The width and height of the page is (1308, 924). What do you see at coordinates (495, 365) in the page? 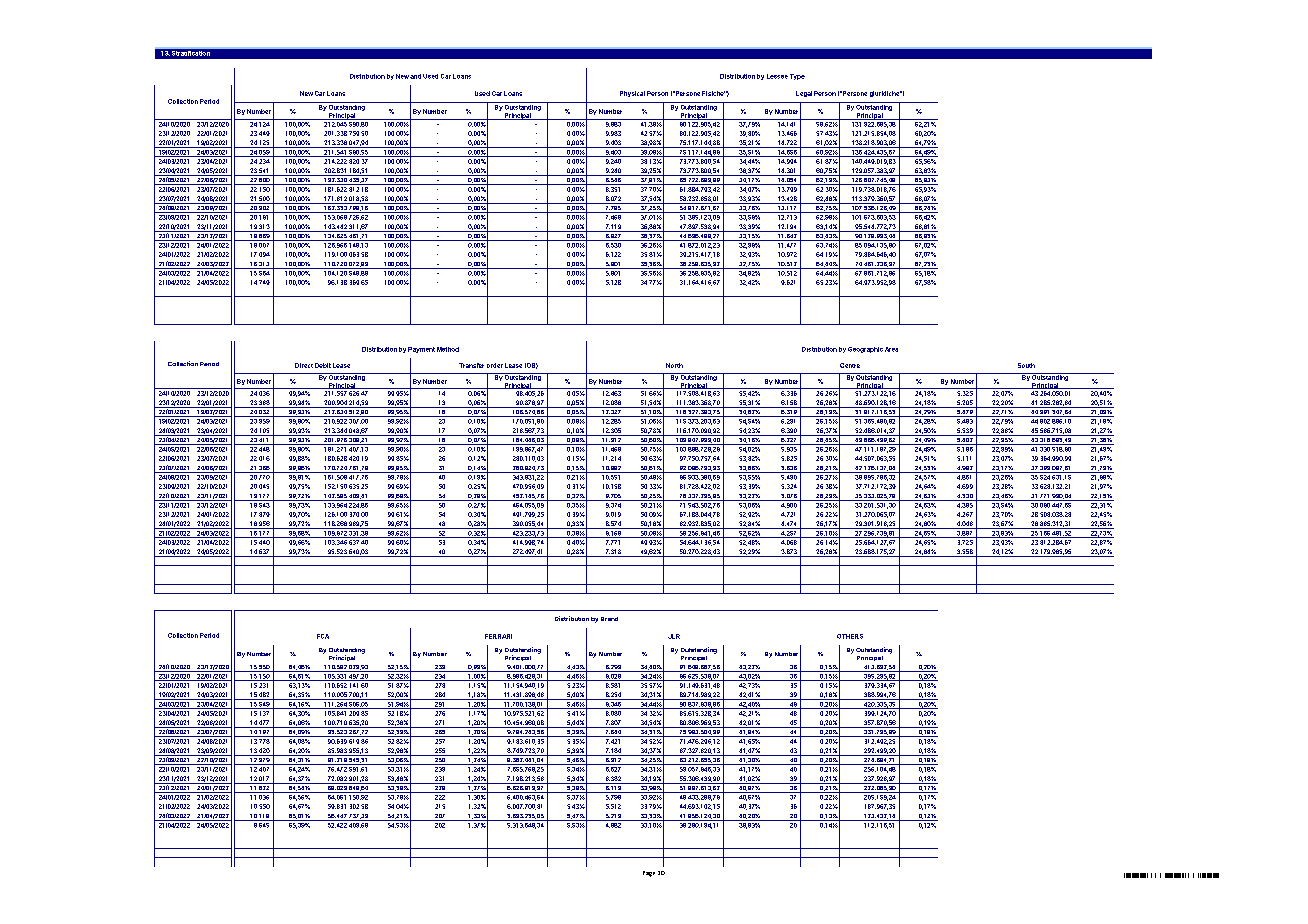
I see `order` at bounding box center [495, 365].
